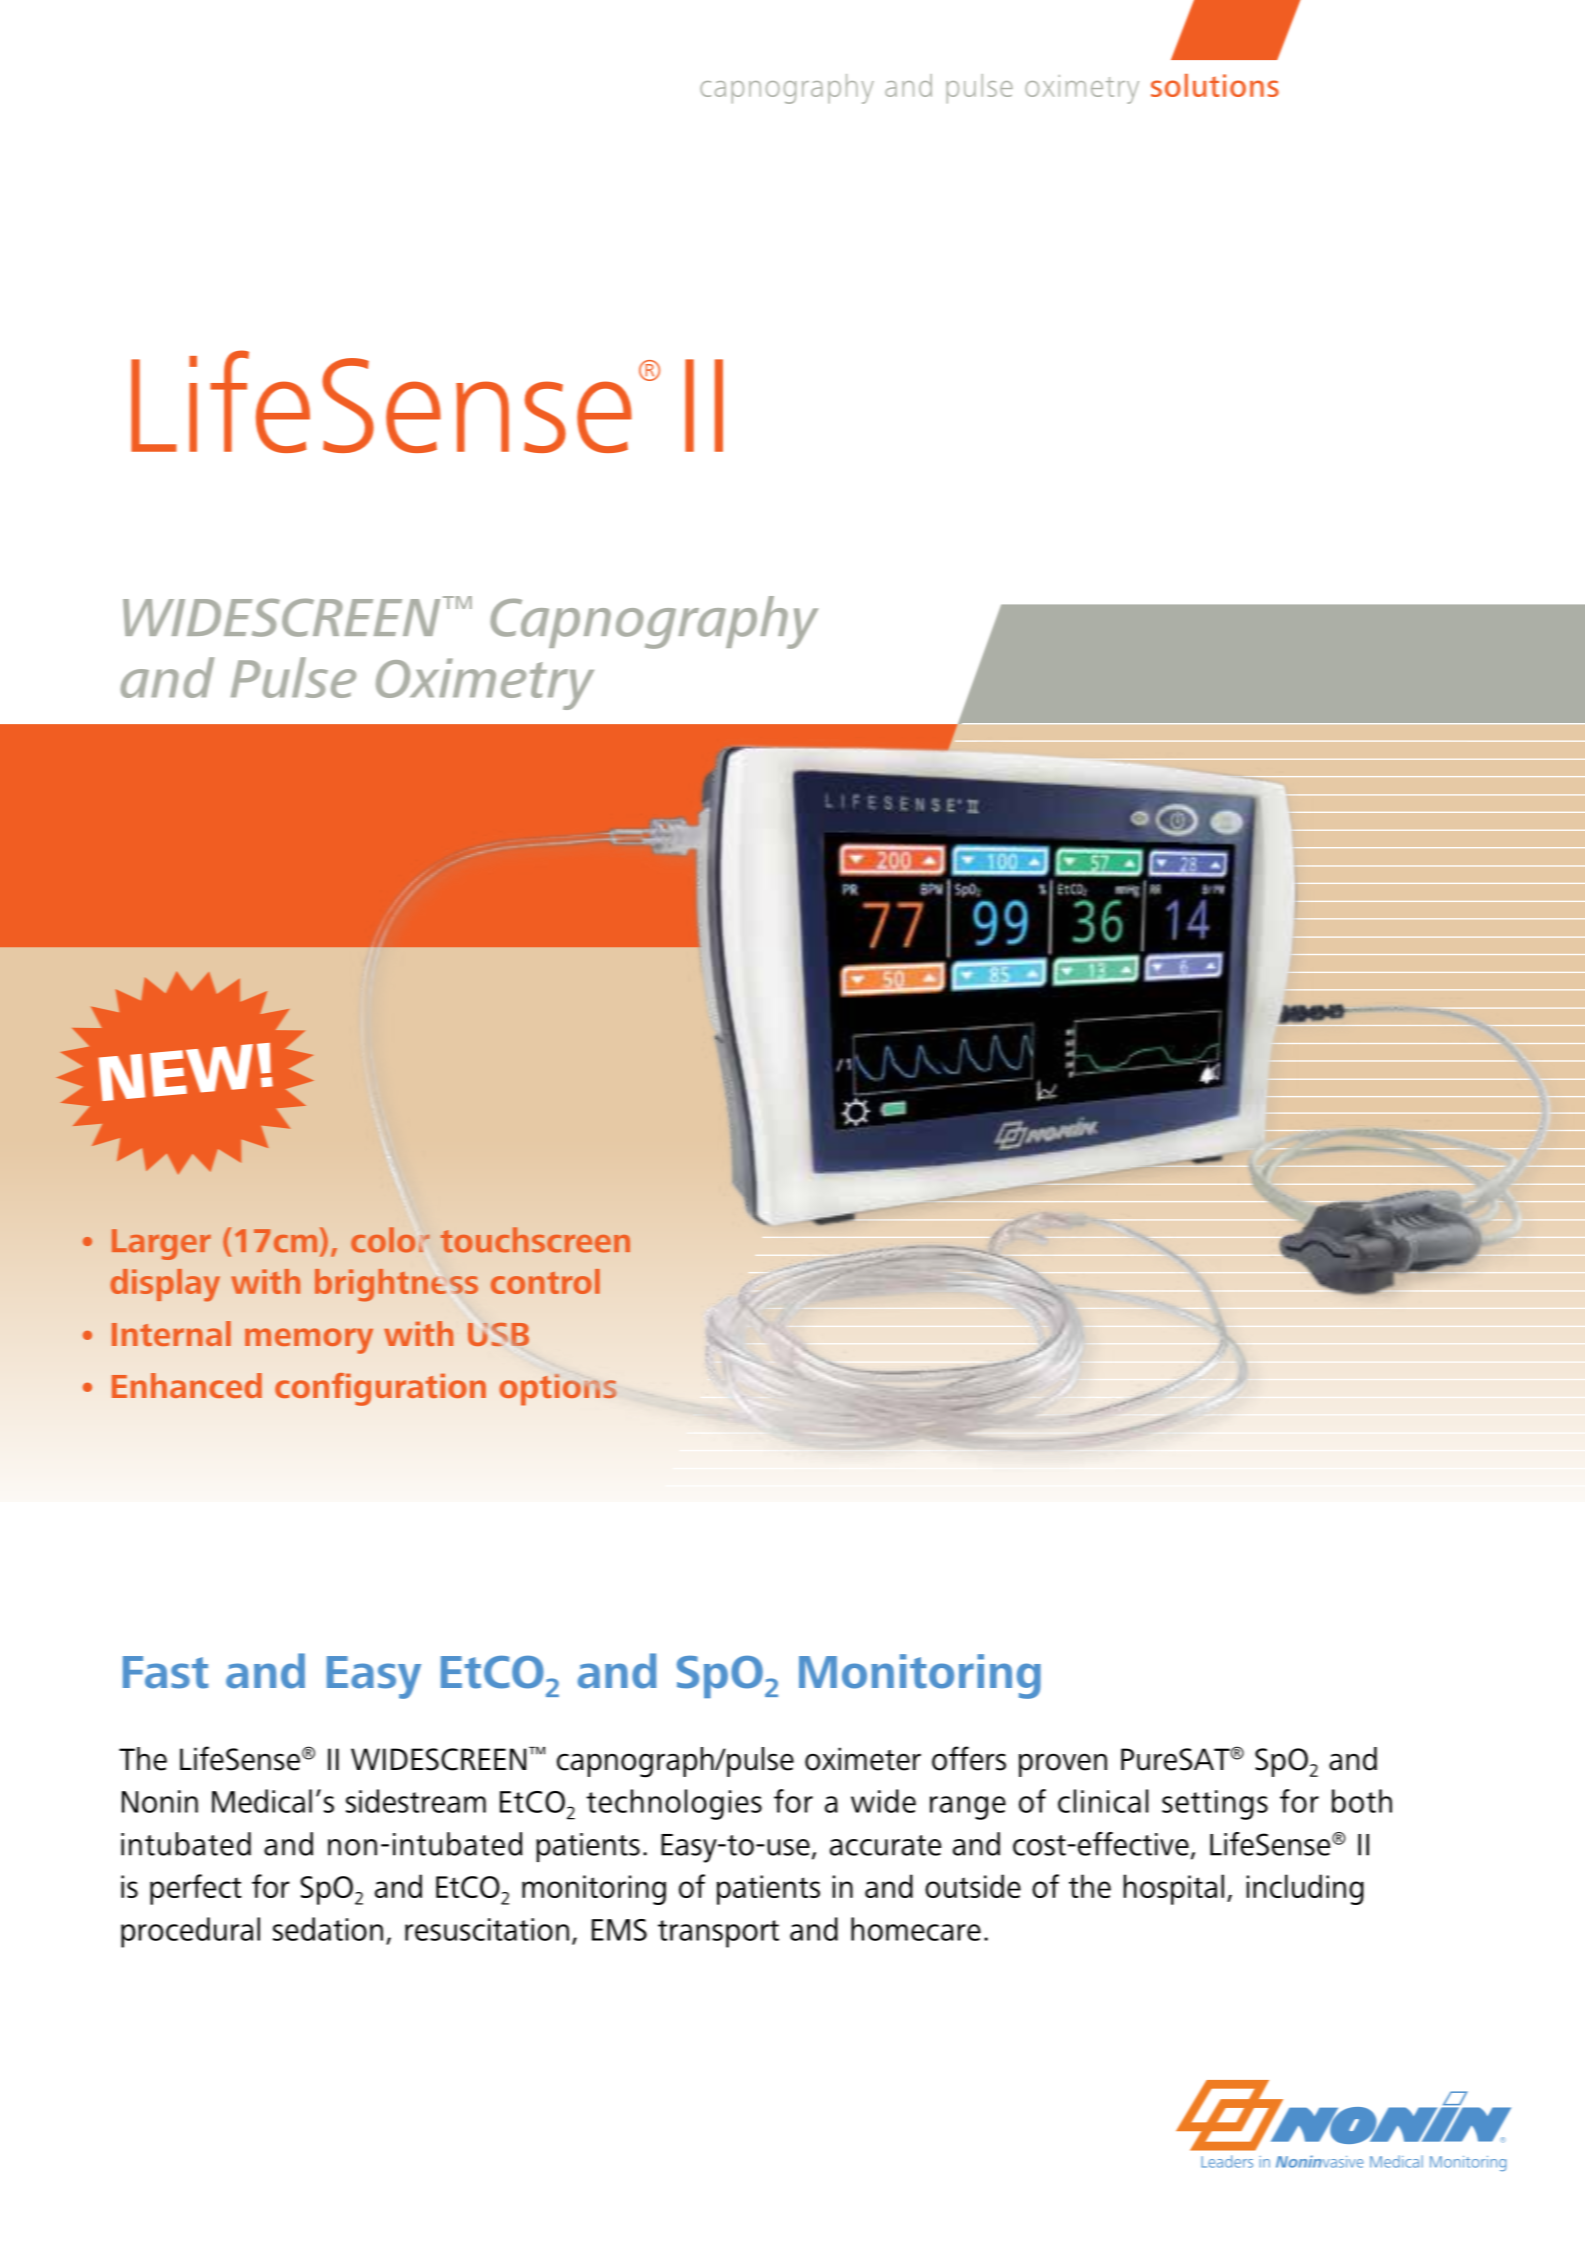 This screenshot has width=1585, height=2242. I want to click on brightness, so click(396, 1285).
